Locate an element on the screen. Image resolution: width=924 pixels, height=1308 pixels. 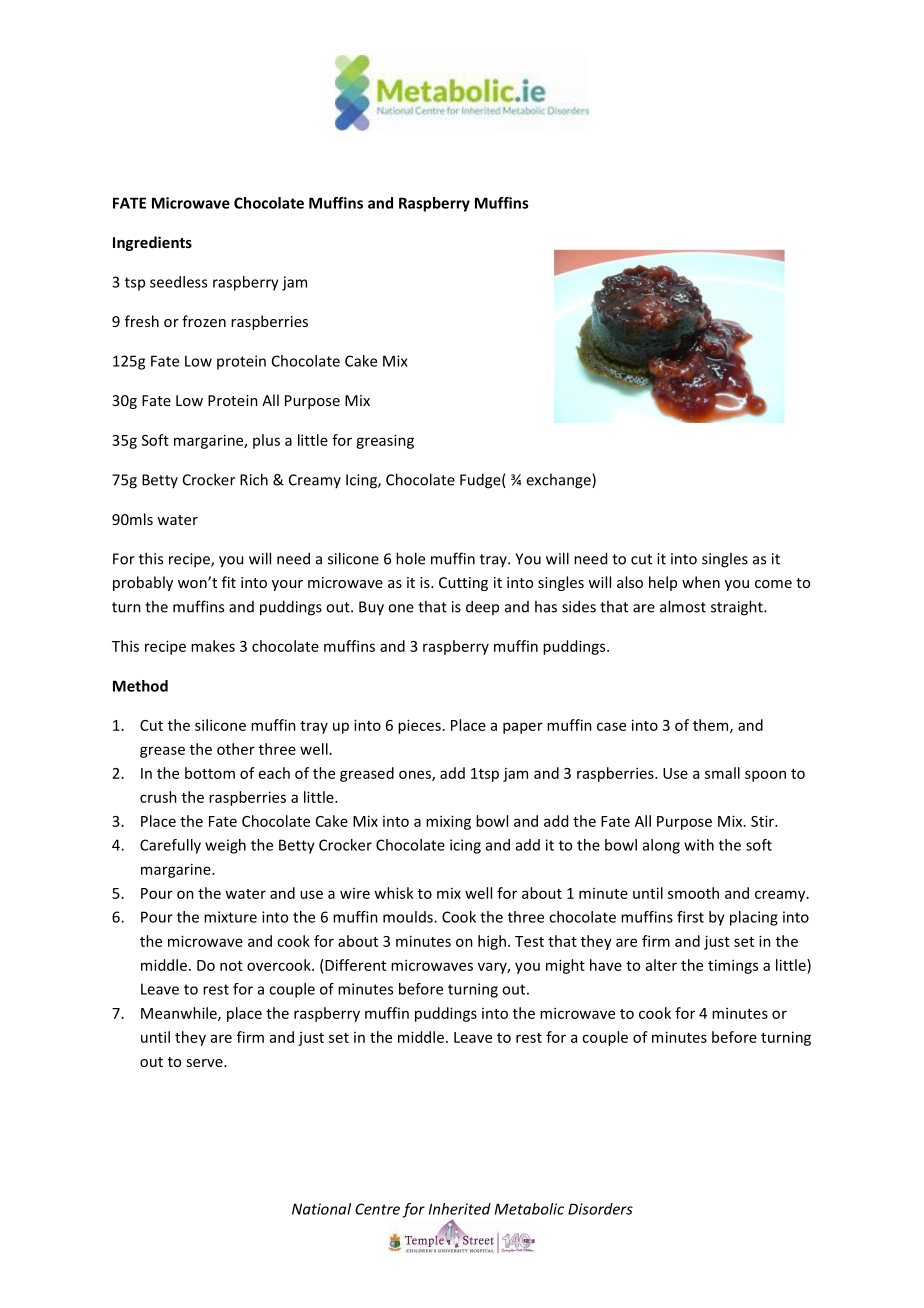
seedless is located at coordinates (178, 282).
